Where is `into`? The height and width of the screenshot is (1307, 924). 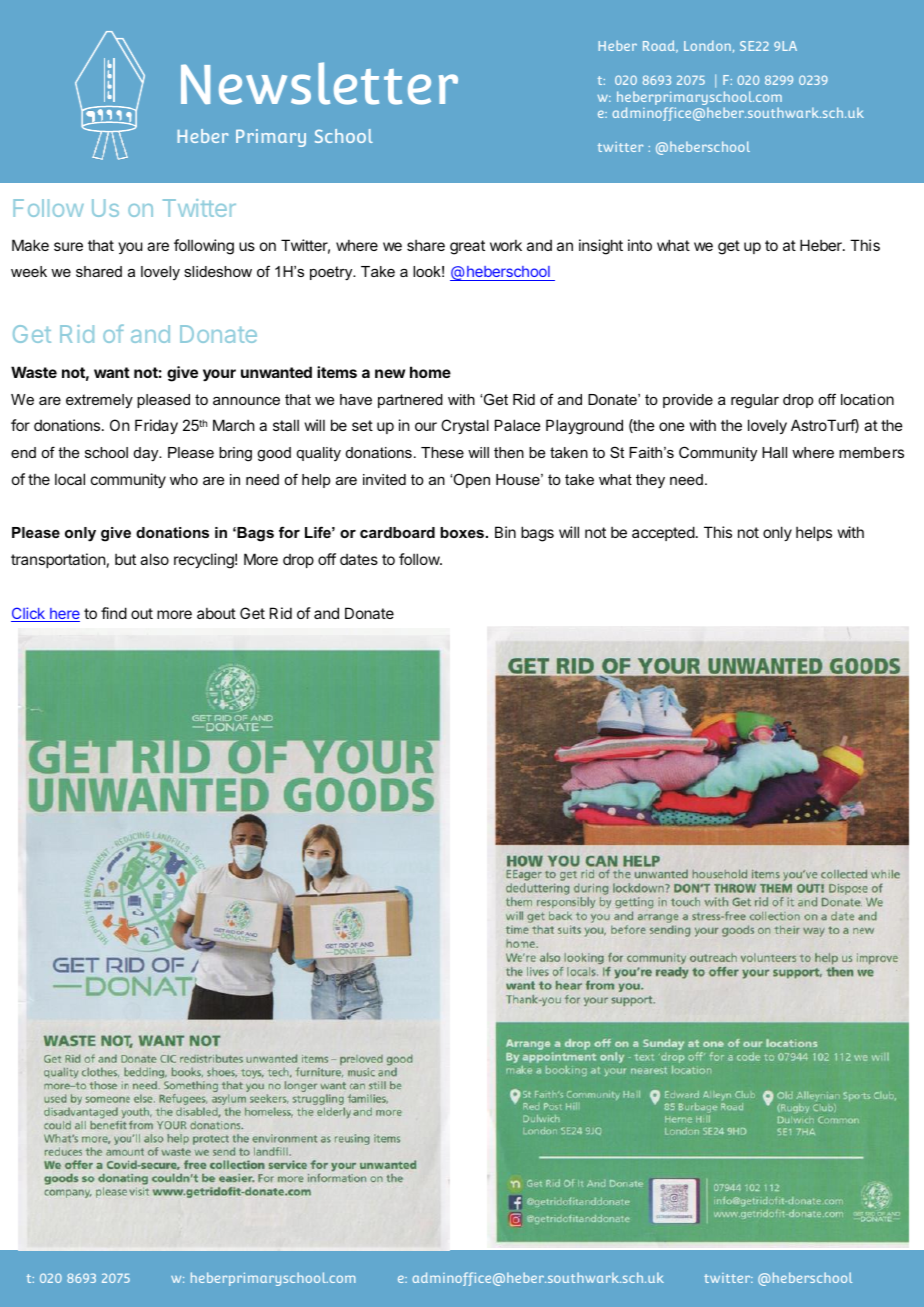 into is located at coordinates (640, 245).
